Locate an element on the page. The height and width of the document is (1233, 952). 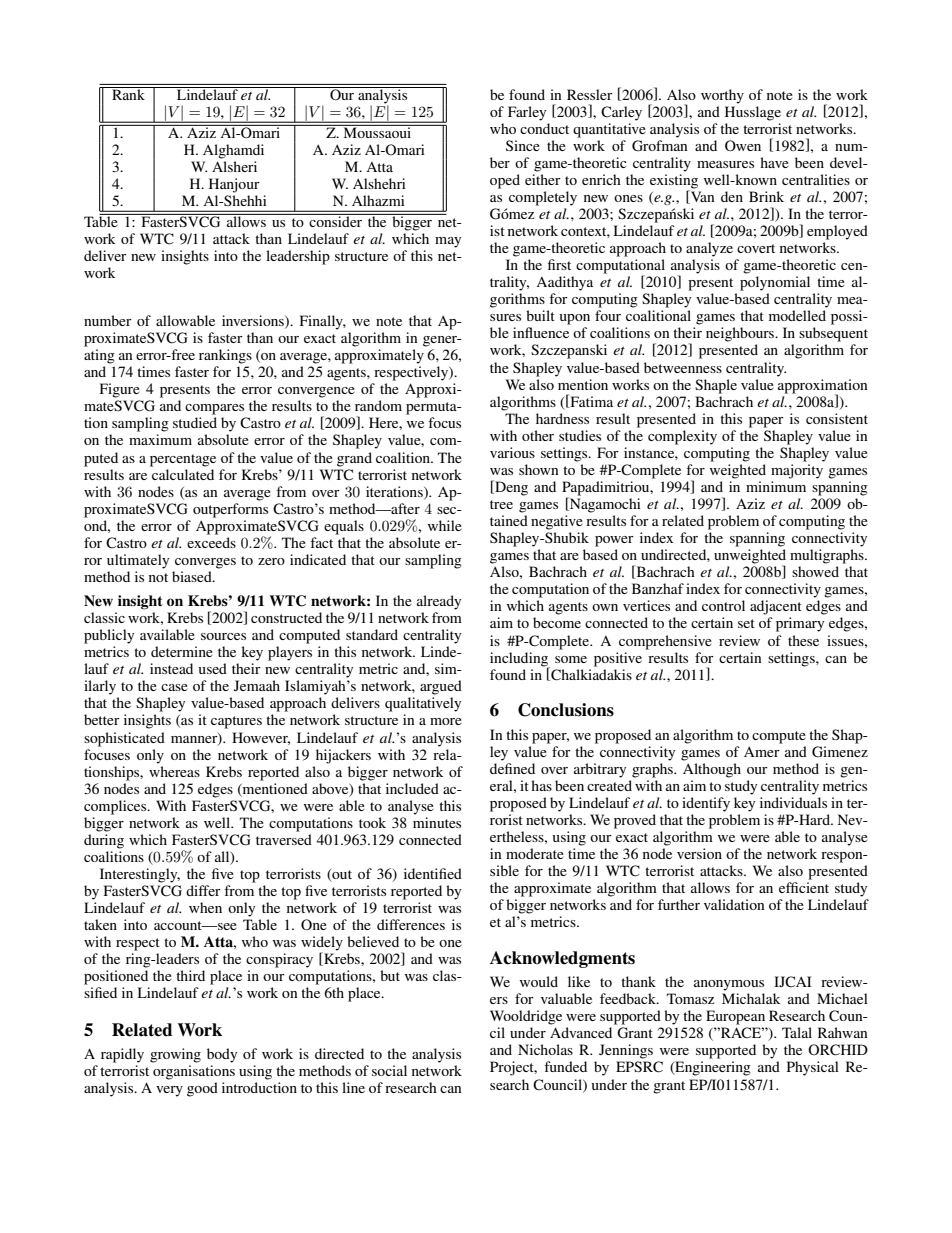
captures is located at coordinates (236, 722).
